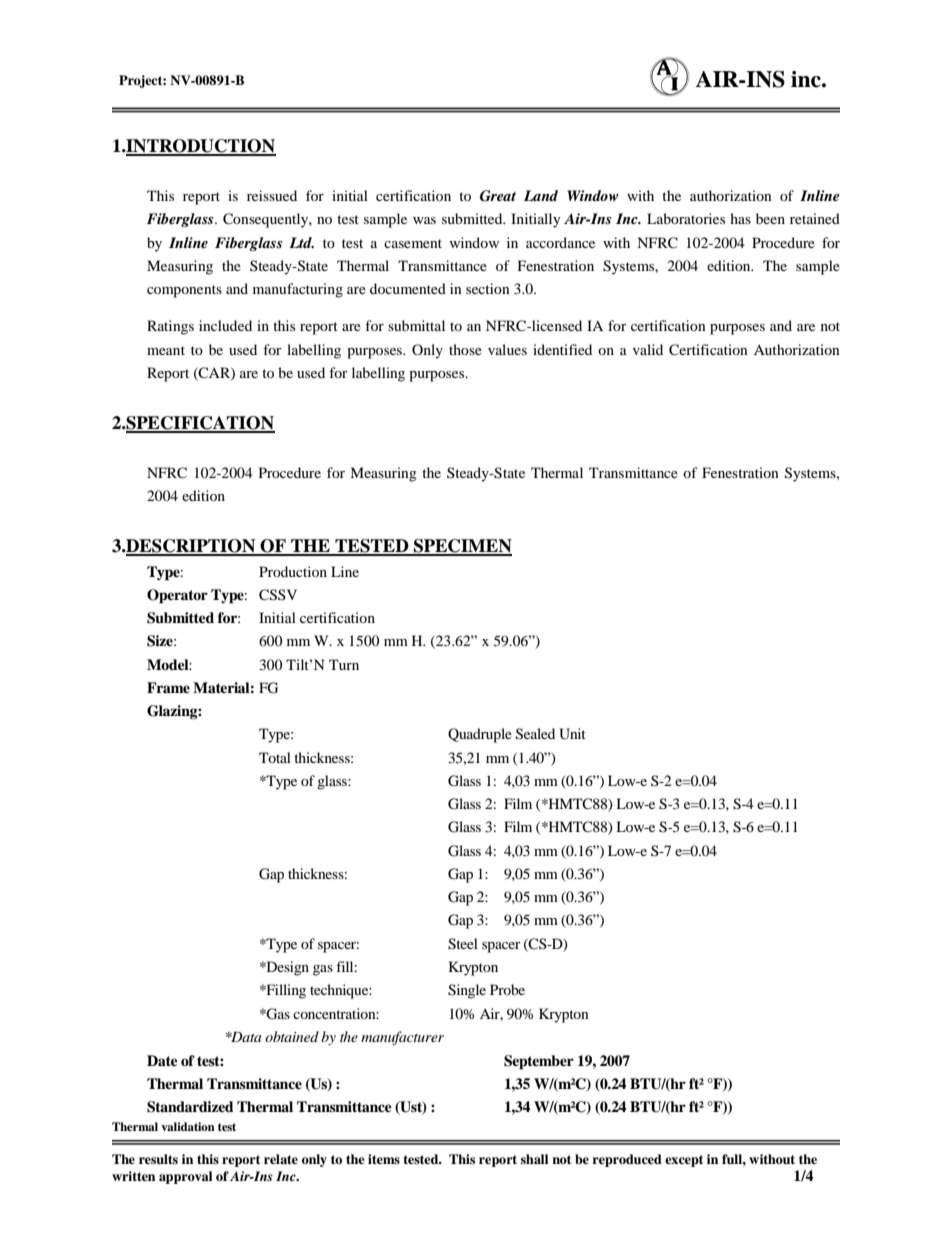  What do you see at coordinates (562, 349) in the image?
I see `identified` at bounding box center [562, 349].
